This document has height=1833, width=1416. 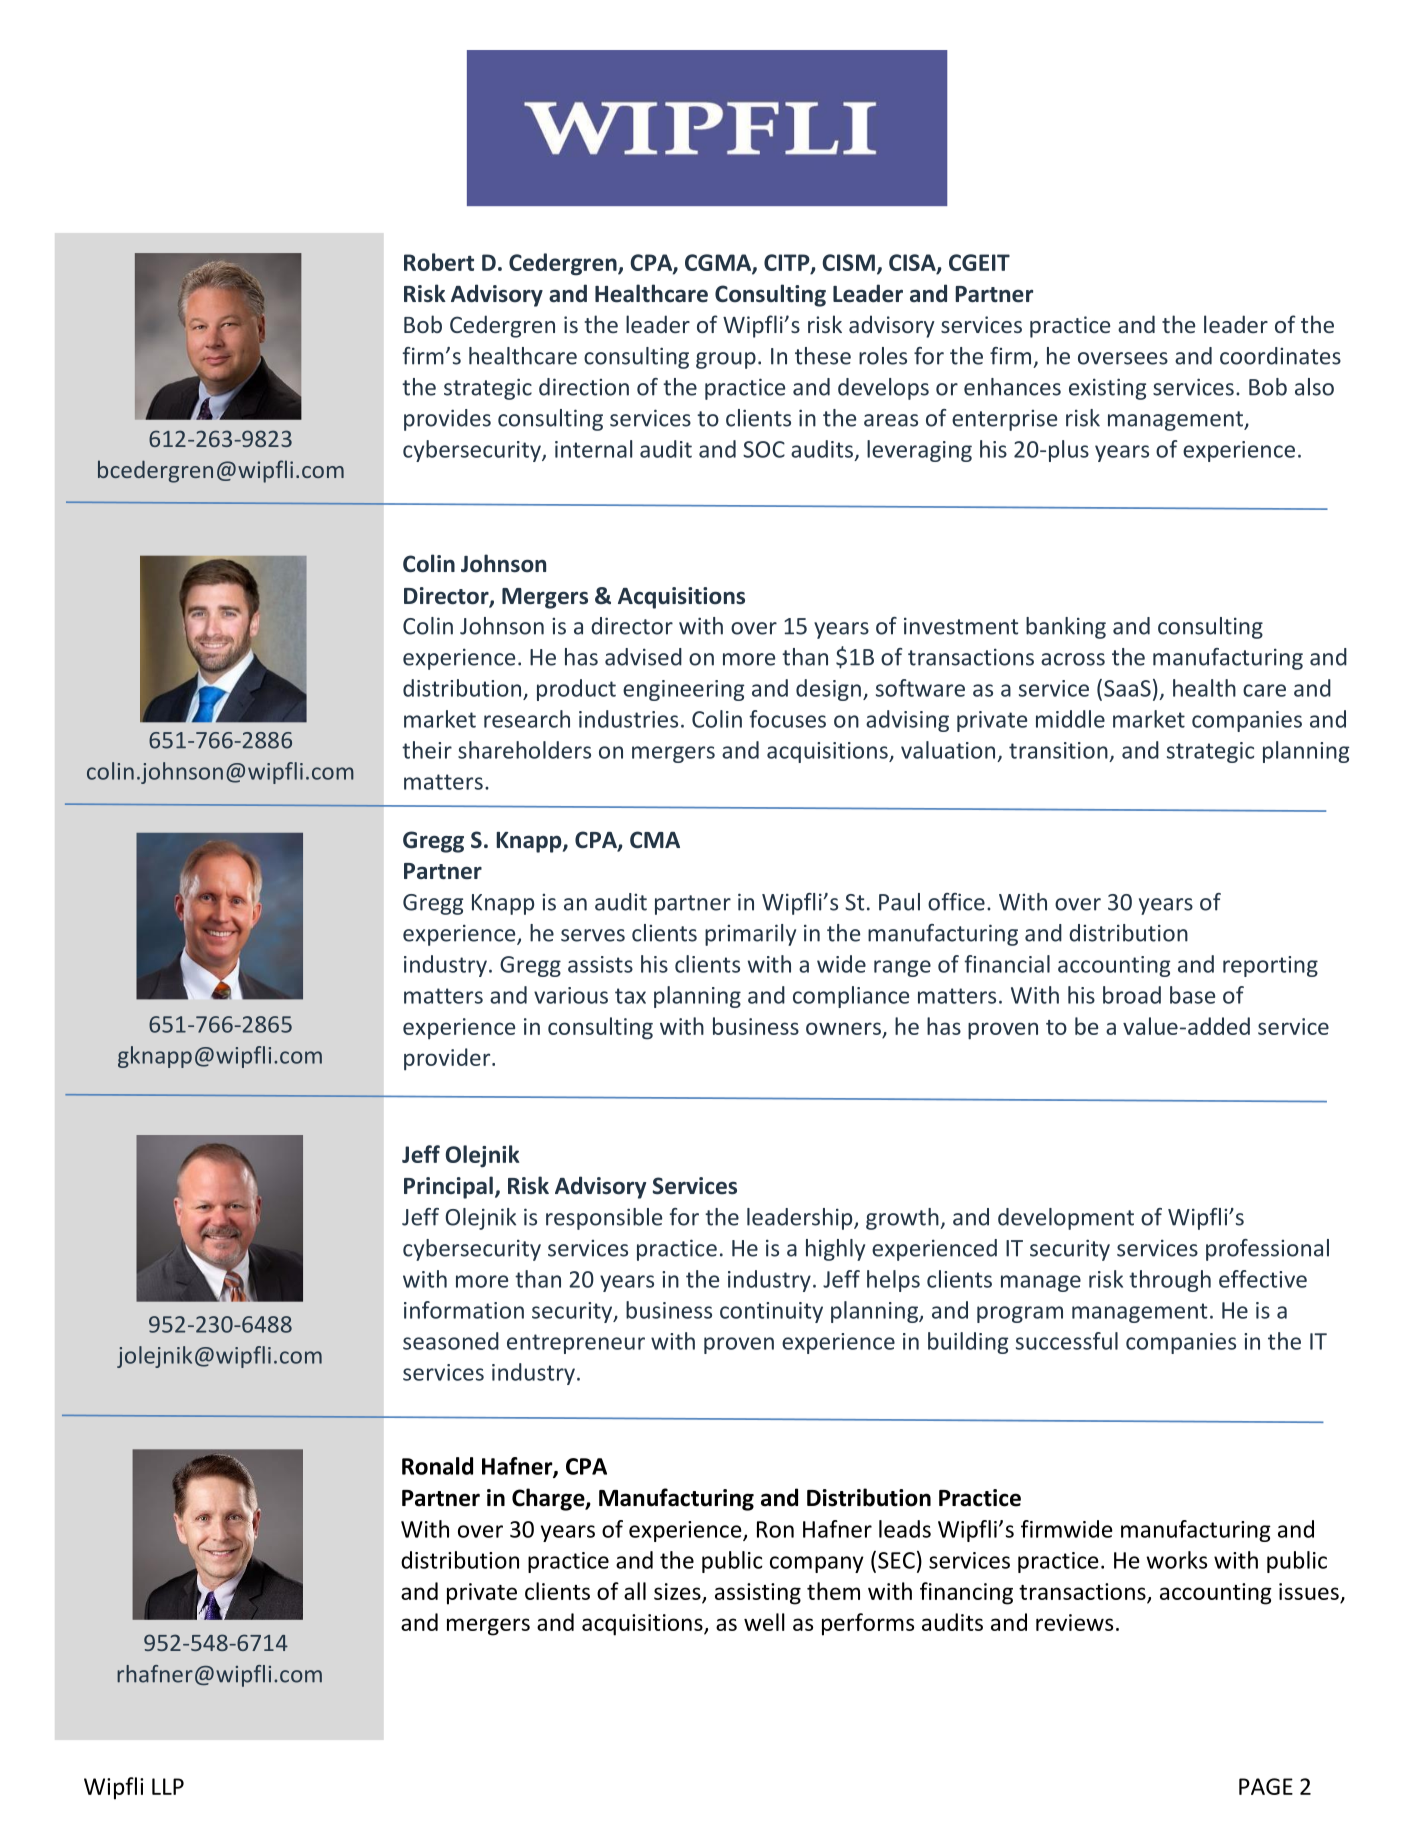 I want to click on base, so click(x=1192, y=995).
